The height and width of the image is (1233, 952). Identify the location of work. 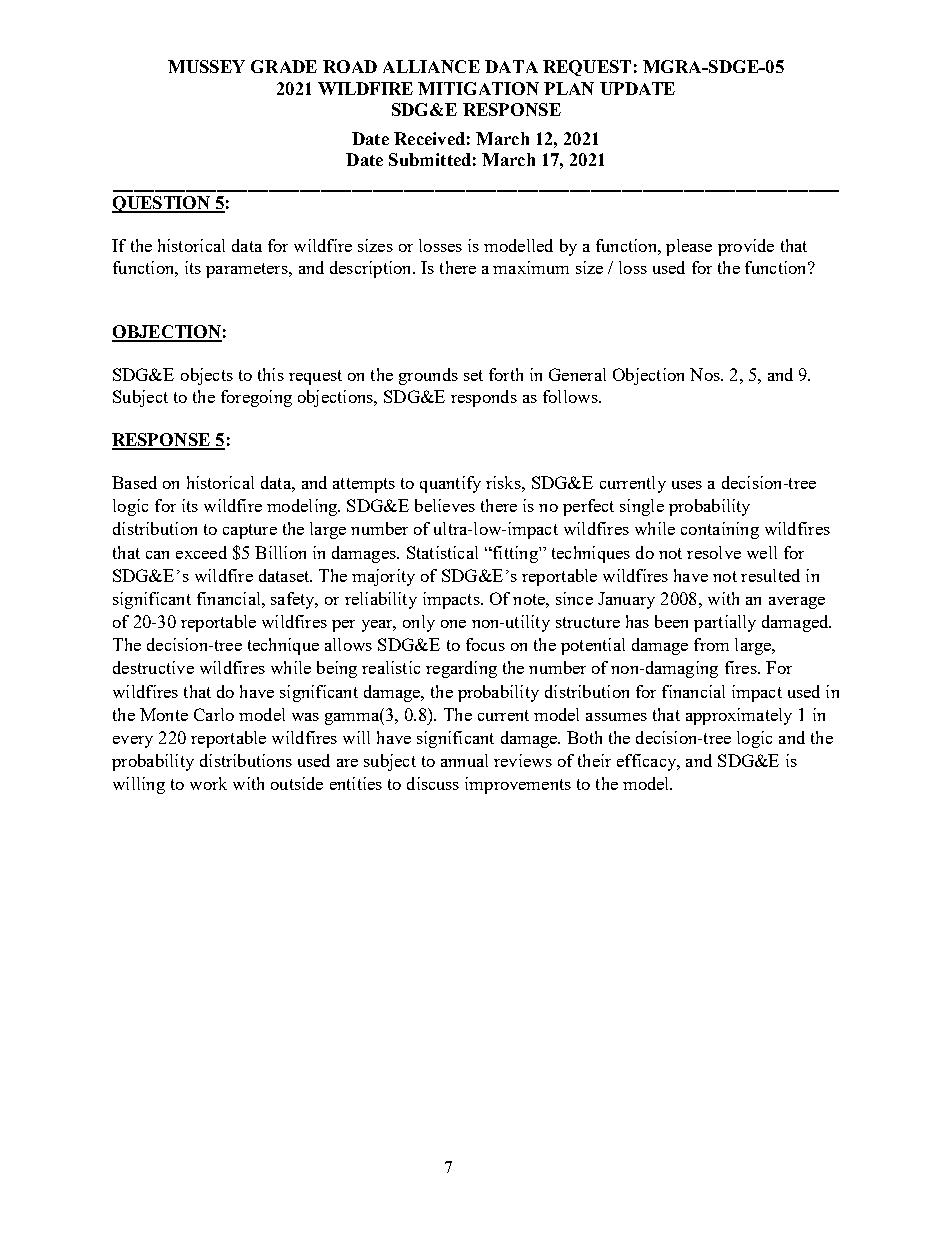
(208, 783).
